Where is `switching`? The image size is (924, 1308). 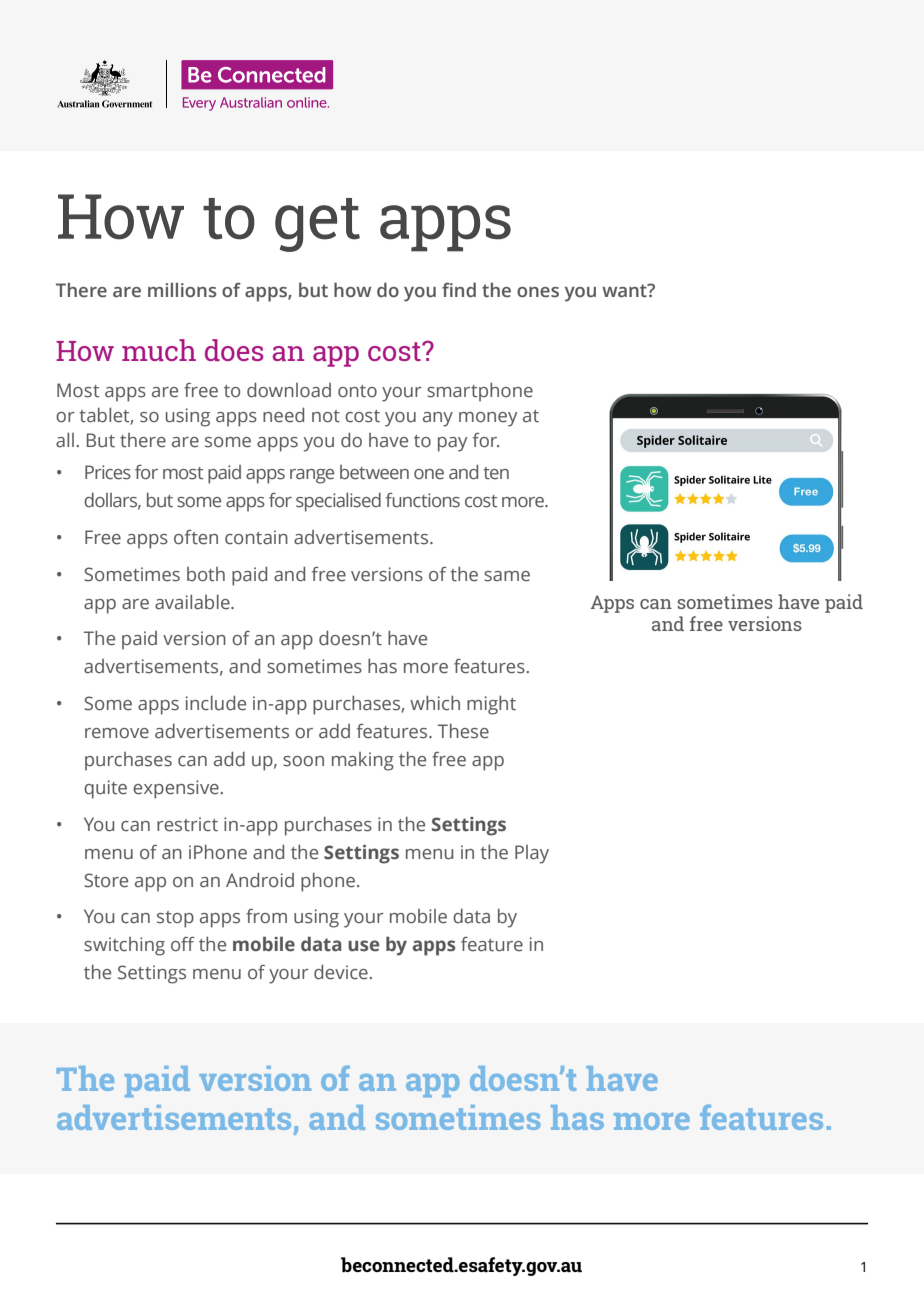
switching is located at coordinates (124, 946).
